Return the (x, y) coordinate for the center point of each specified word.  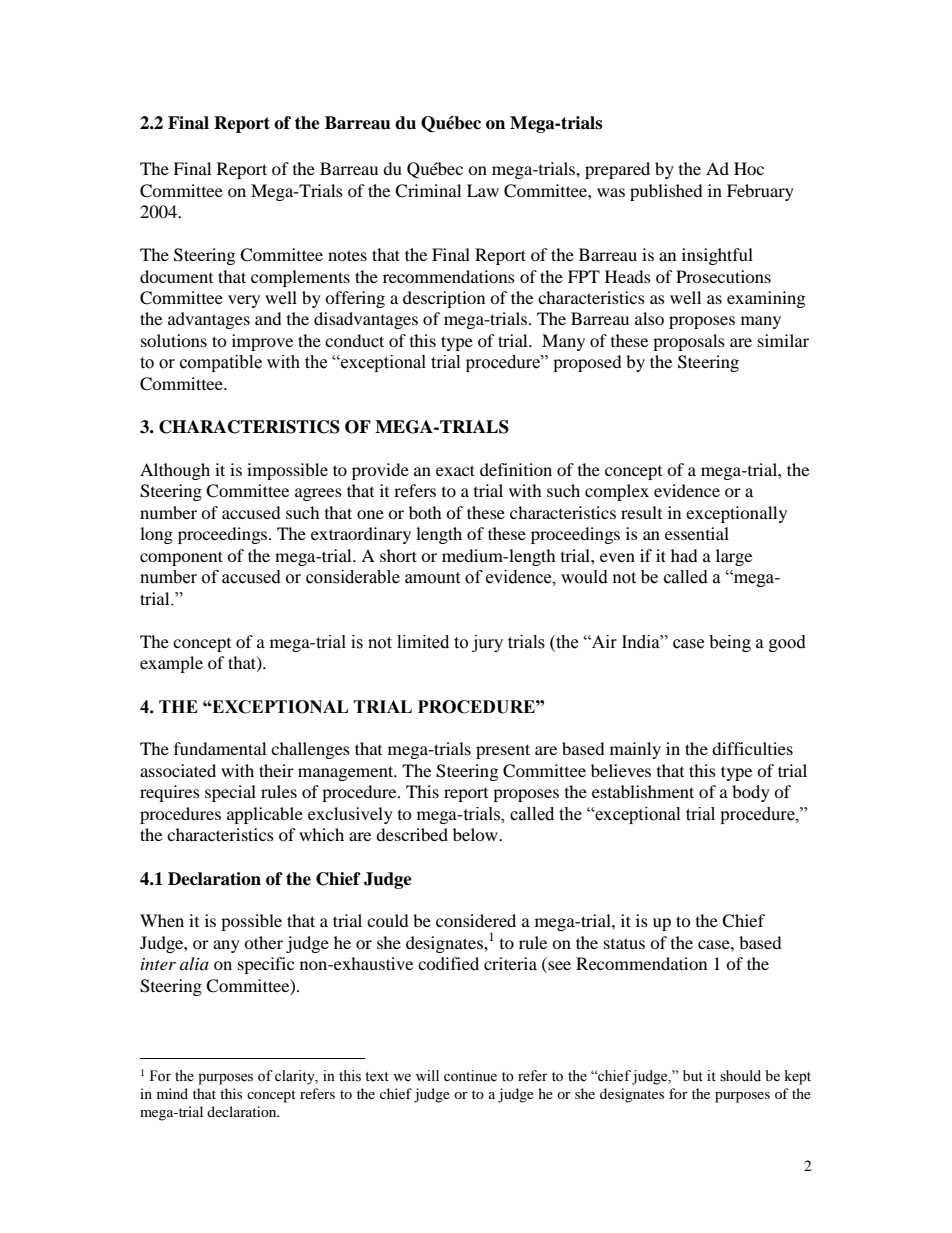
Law (483, 190)
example (171, 664)
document (176, 276)
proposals (689, 342)
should (740, 1076)
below (476, 834)
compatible (221, 363)
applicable (265, 815)
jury (487, 643)
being (730, 643)
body (751, 793)
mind (172, 1093)
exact (455, 470)
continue (470, 1076)
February (760, 192)
